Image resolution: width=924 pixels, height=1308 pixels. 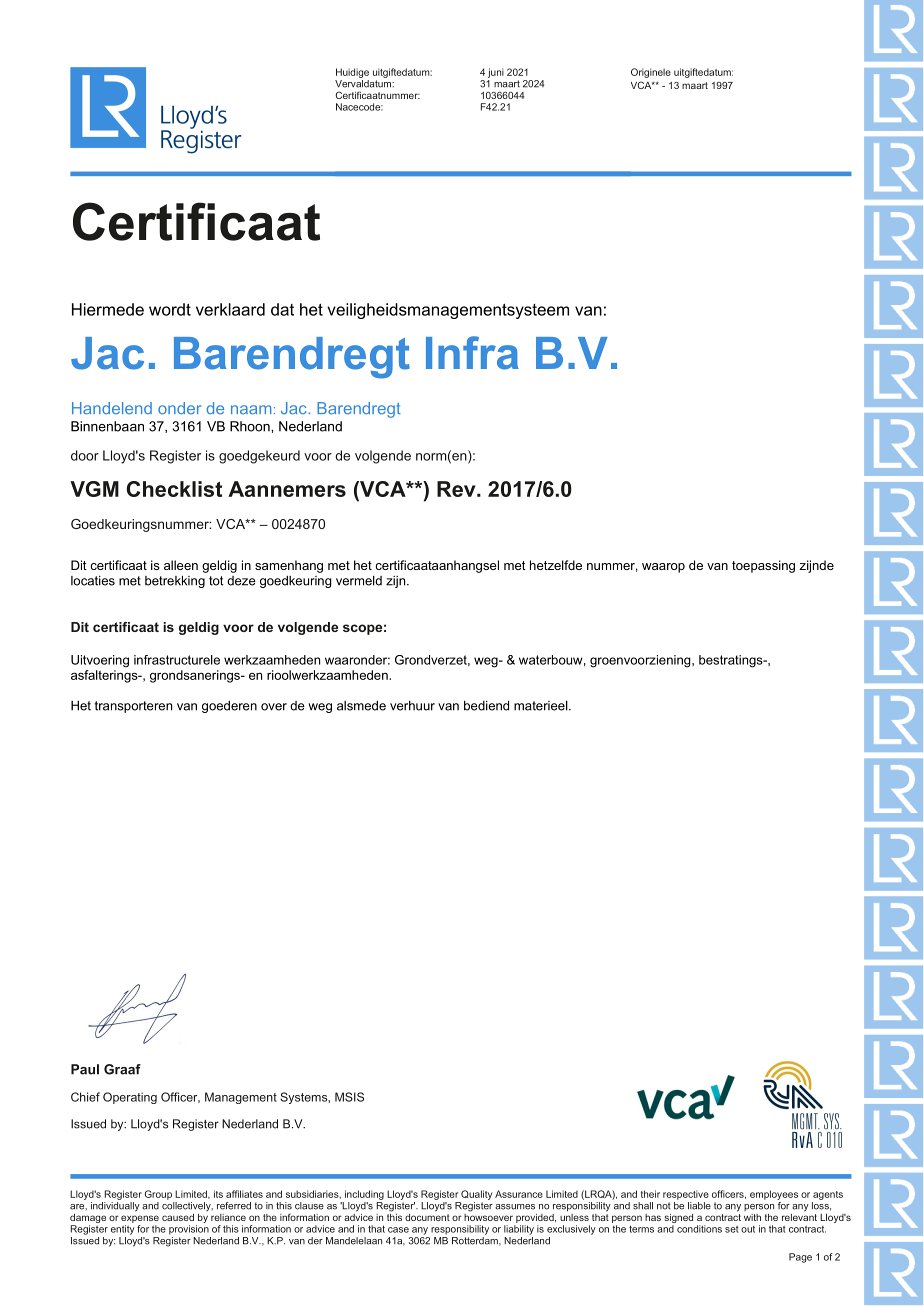 I want to click on naam, so click(x=251, y=410).
